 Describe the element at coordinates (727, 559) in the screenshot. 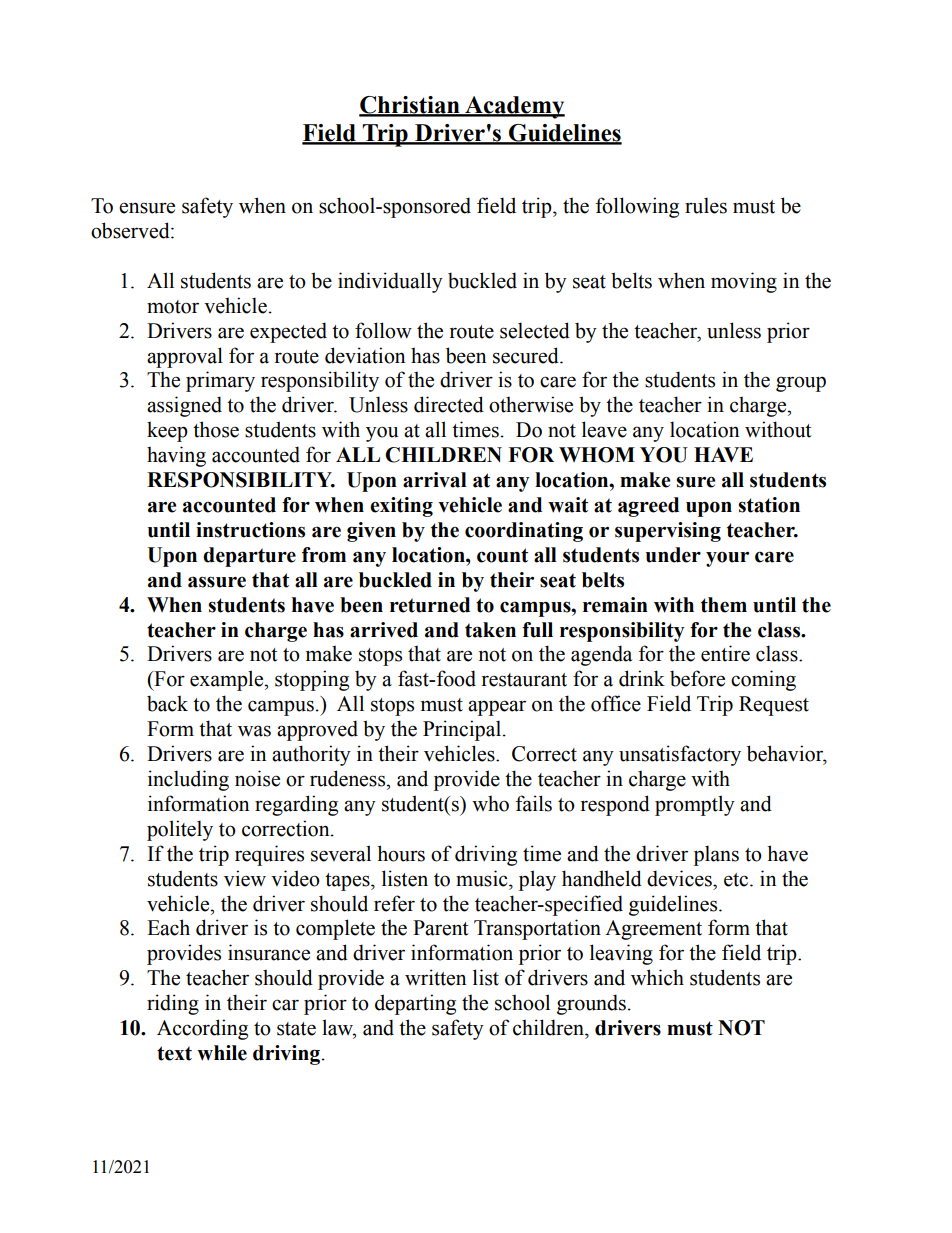

I see `your` at that location.
